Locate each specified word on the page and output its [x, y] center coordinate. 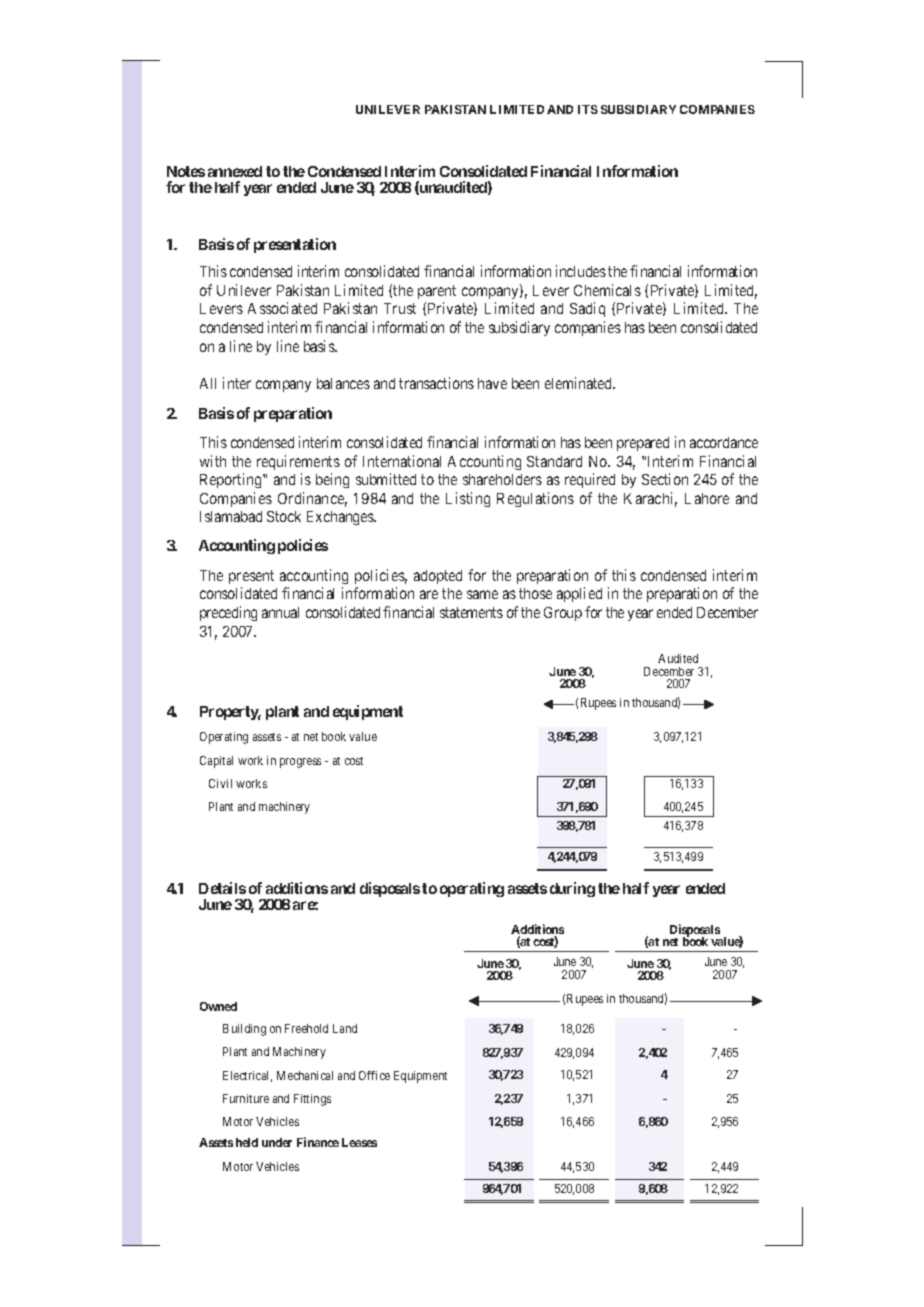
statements [471, 612]
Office [374, 1075]
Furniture [246, 1098]
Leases [359, 1142]
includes [581, 271]
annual [280, 612]
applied [579, 594]
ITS [588, 109]
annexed [235, 171]
